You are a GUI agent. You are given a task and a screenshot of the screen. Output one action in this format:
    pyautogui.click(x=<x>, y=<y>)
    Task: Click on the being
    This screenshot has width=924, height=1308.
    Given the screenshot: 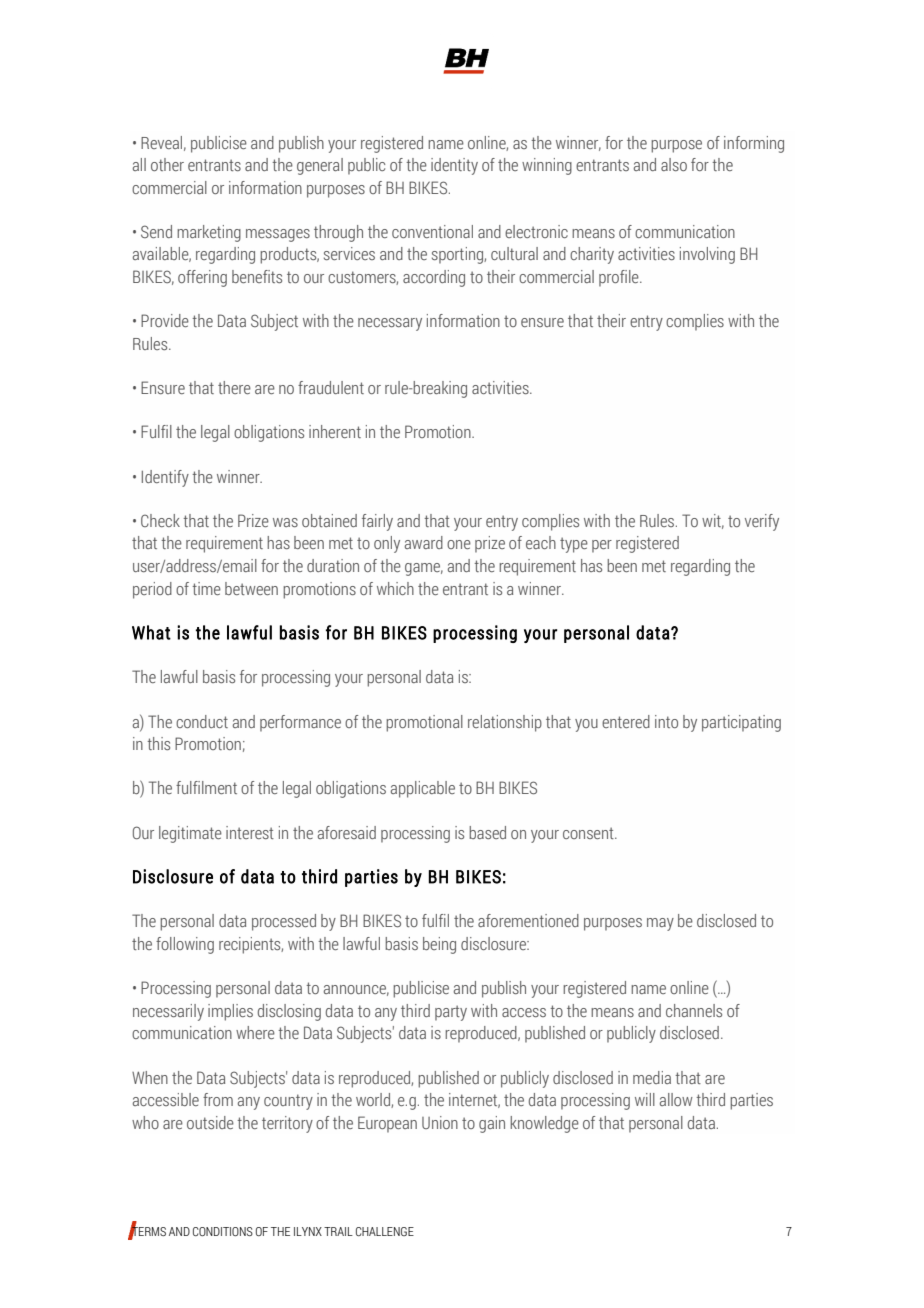 What is the action you would take?
    pyautogui.click(x=439, y=945)
